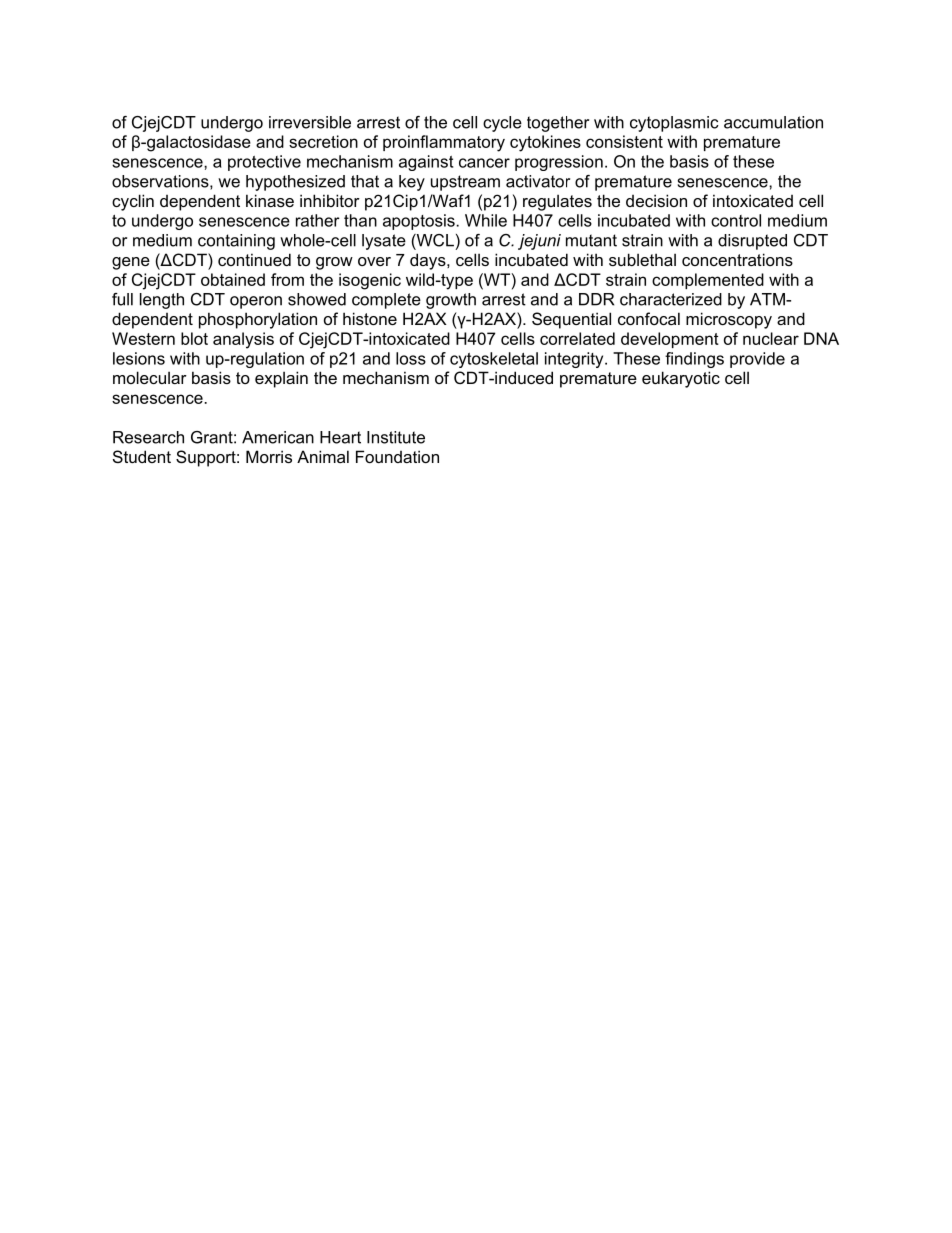 The image size is (952, 1233). What do you see at coordinates (502, 124) in the page?
I see `cycle` at bounding box center [502, 124].
